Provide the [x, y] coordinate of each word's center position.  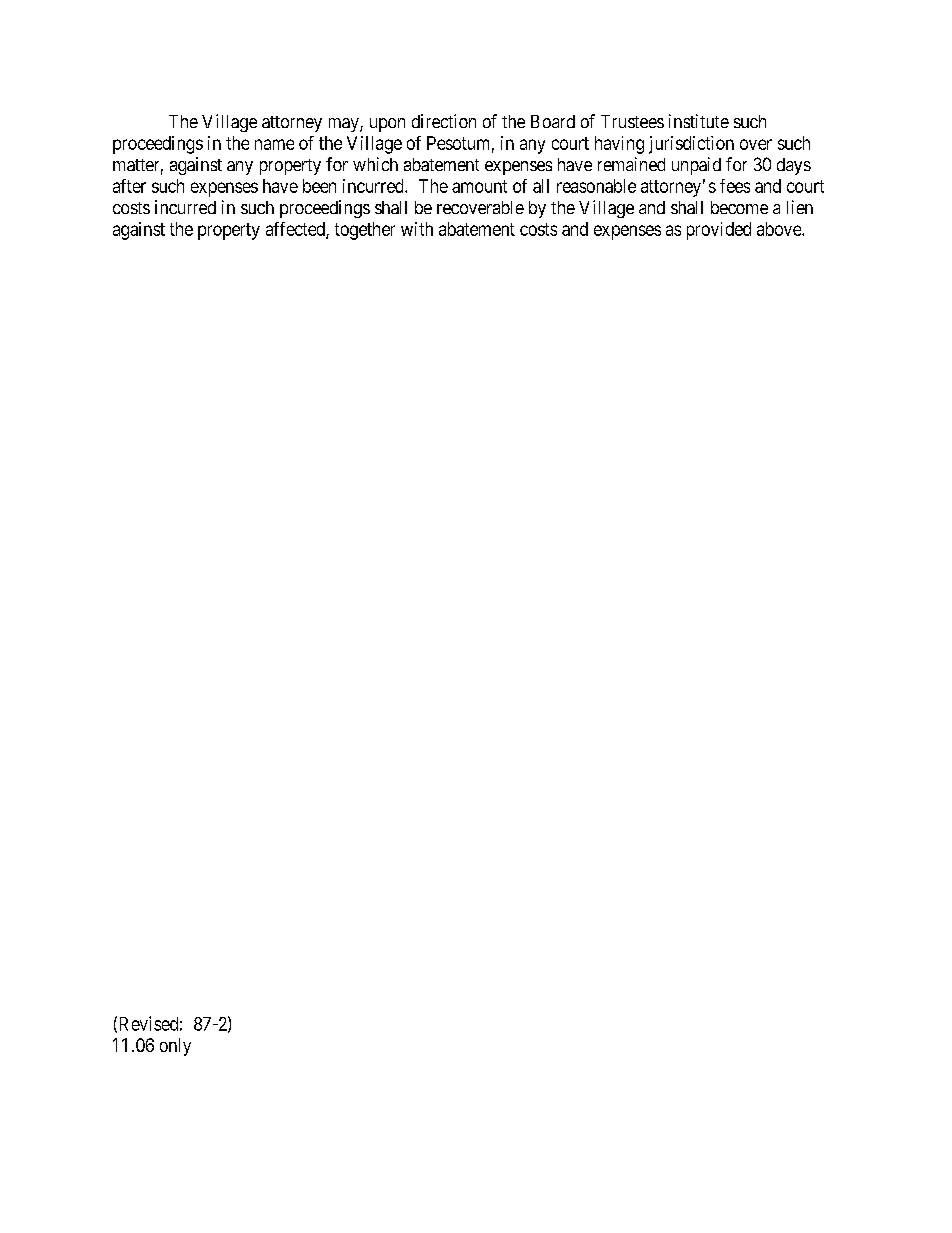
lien [800, 207]
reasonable [596, 186]
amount [479, 186]
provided [719, 231]
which [375, 164]
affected [296, 230]
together [365, 231]
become [739, 207]
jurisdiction [691, 145]
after [129, 186]
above [780, 229]
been [319, 186]
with [417, 229]
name [274, 144]
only [175, 1047]
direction [444, 121]
